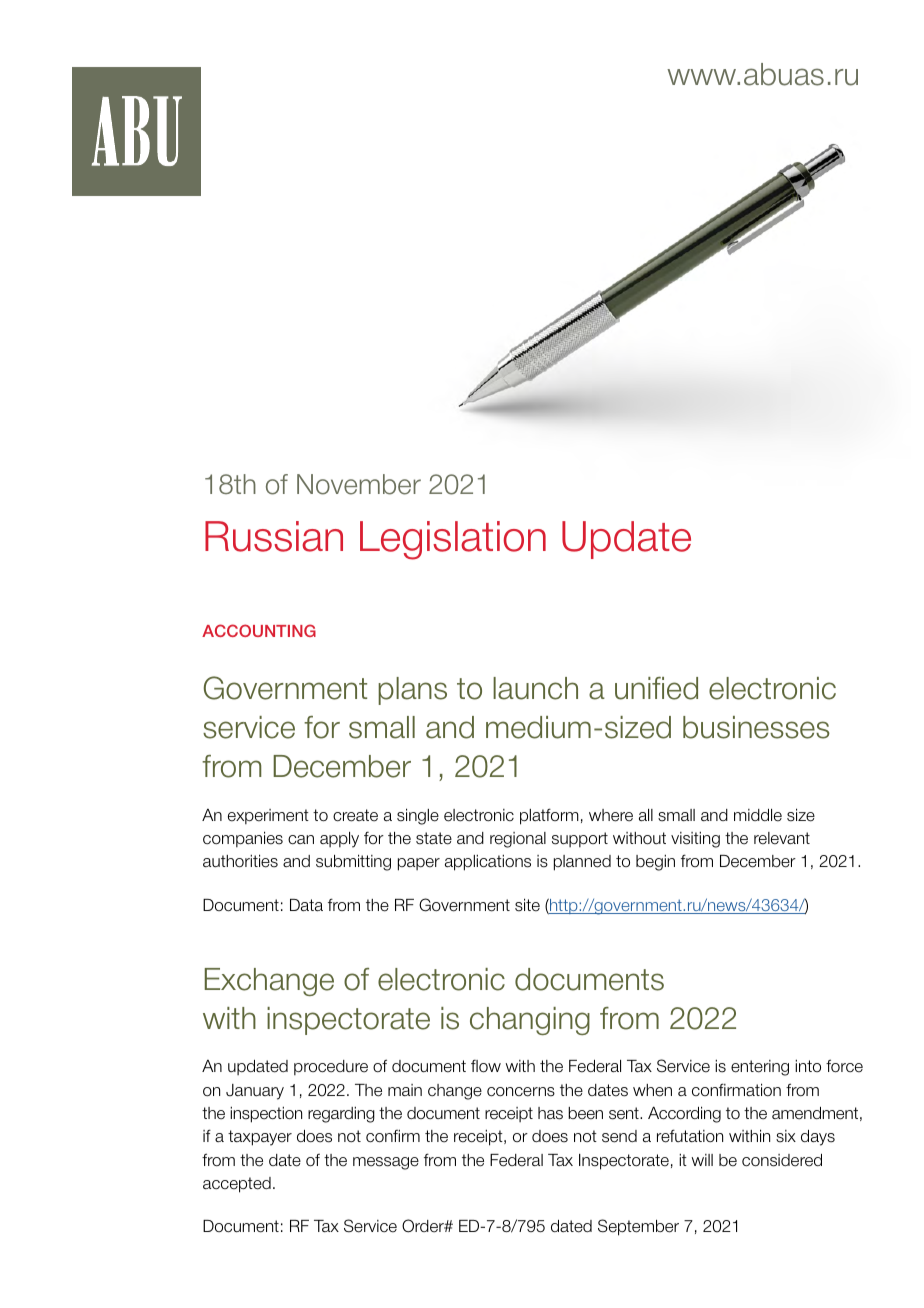 This screenshot has height=1308, width=924. I want to click on relevant, so click(782, 838).
